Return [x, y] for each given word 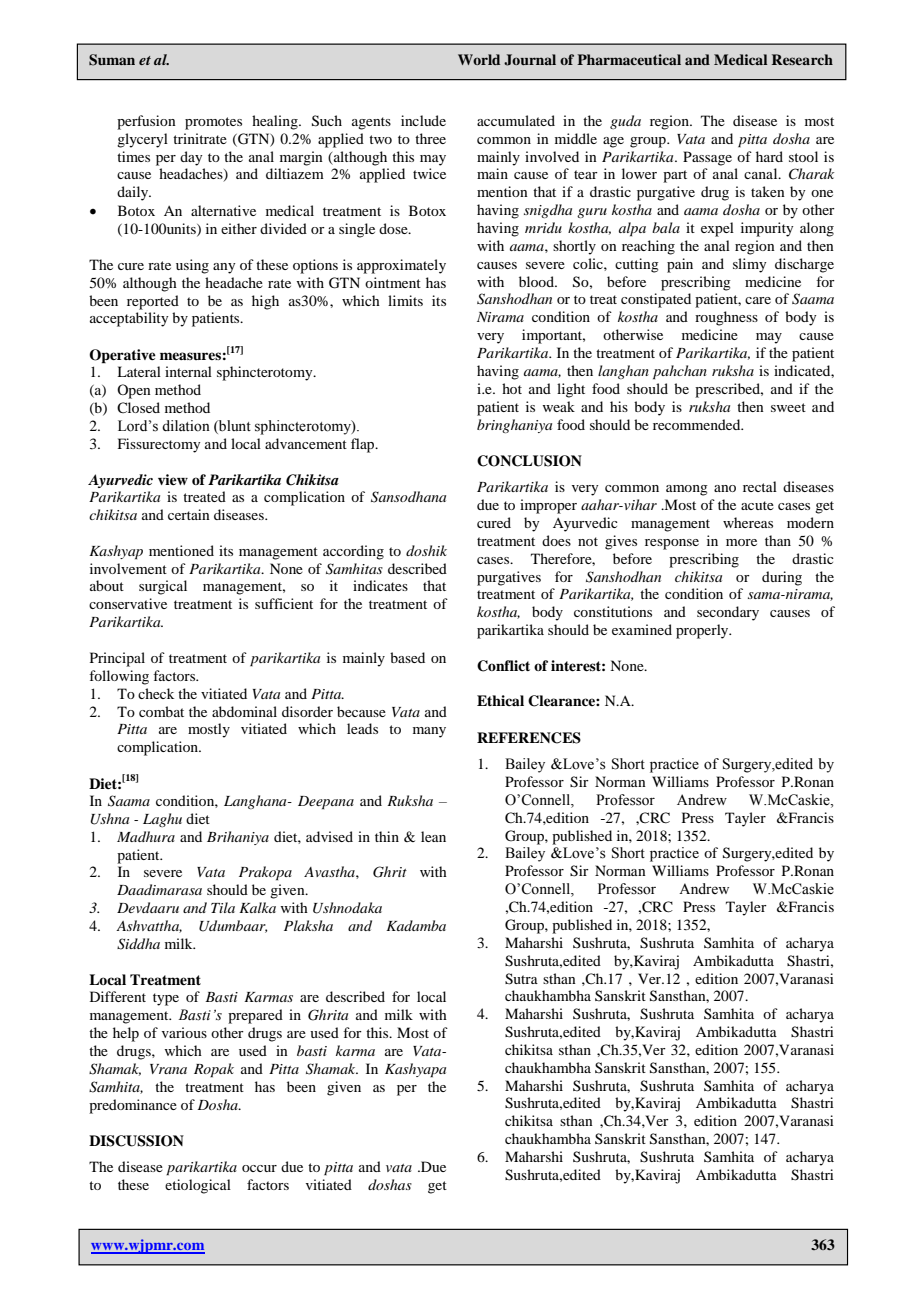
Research [802, 59]
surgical [163, 587]
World [479, 59]
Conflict [503, 666]
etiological [198, 1186]
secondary [728, 613]
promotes [213, 123]
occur [259, 1168]
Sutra [521, 979]
